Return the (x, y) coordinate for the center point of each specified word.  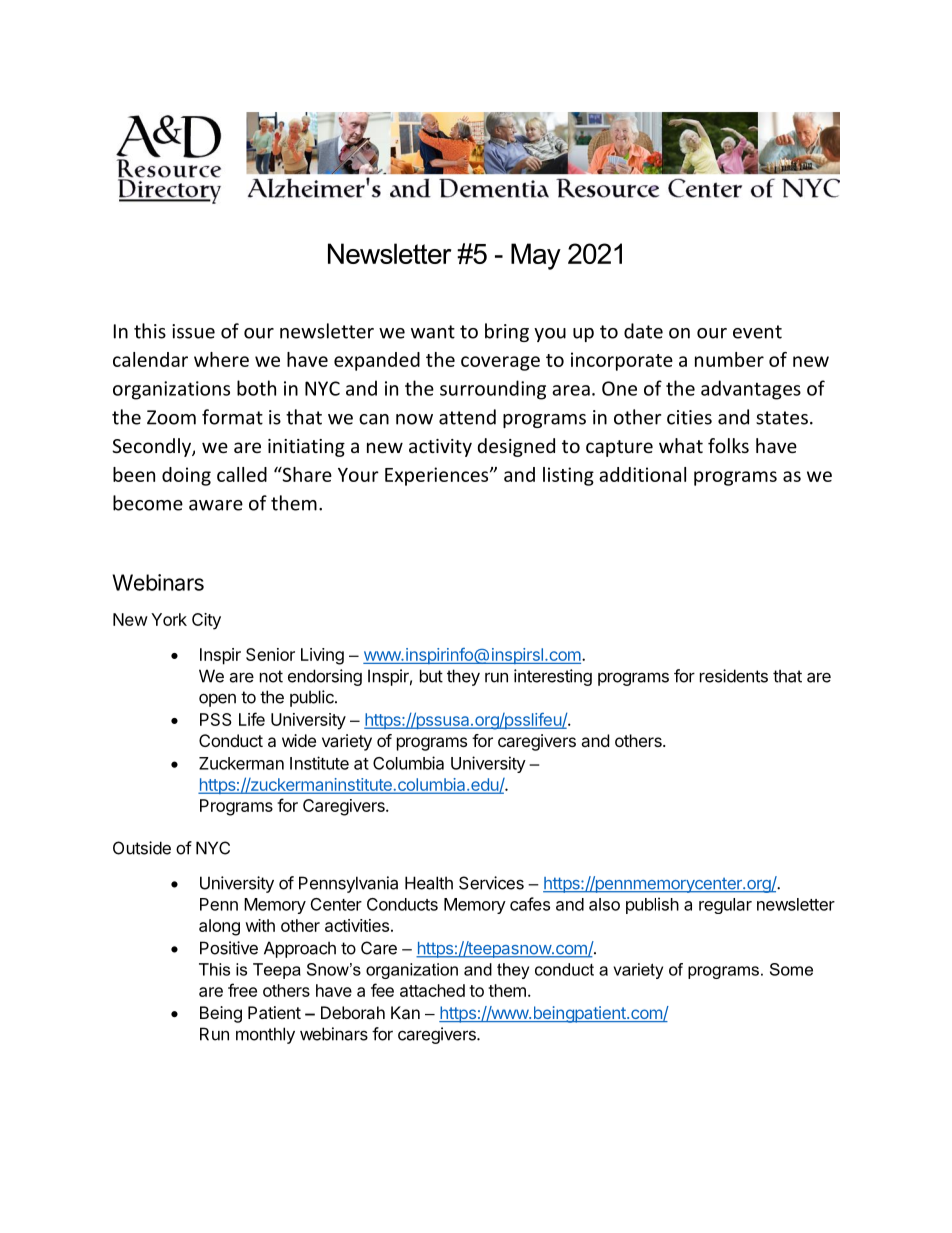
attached (432, 990)
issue (193, 331)
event (757, 332)
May (536, 256)
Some (791, 969)
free (242, 990)
